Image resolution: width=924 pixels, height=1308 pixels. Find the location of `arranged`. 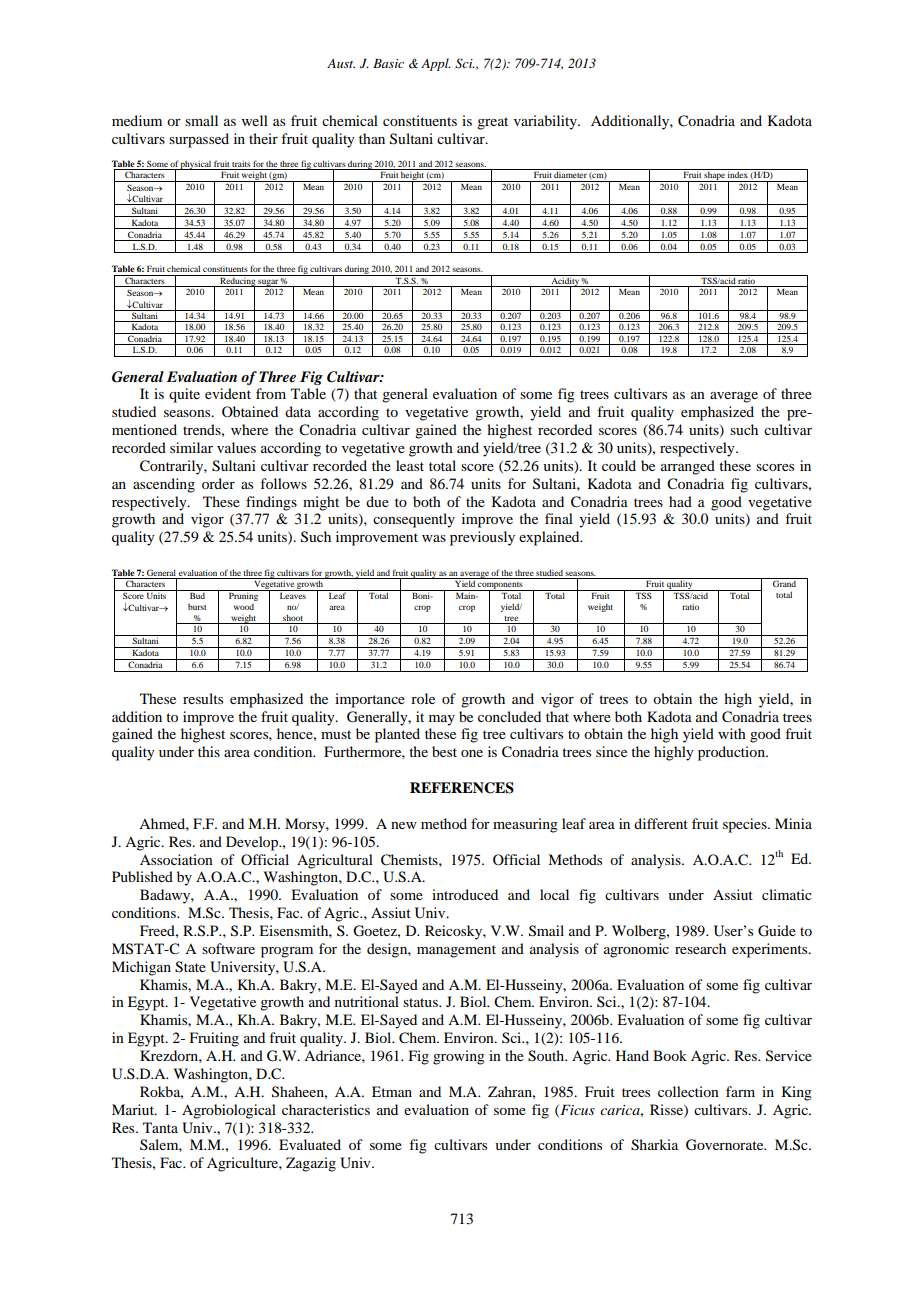

arranged is located at coordinates (688, 467).
